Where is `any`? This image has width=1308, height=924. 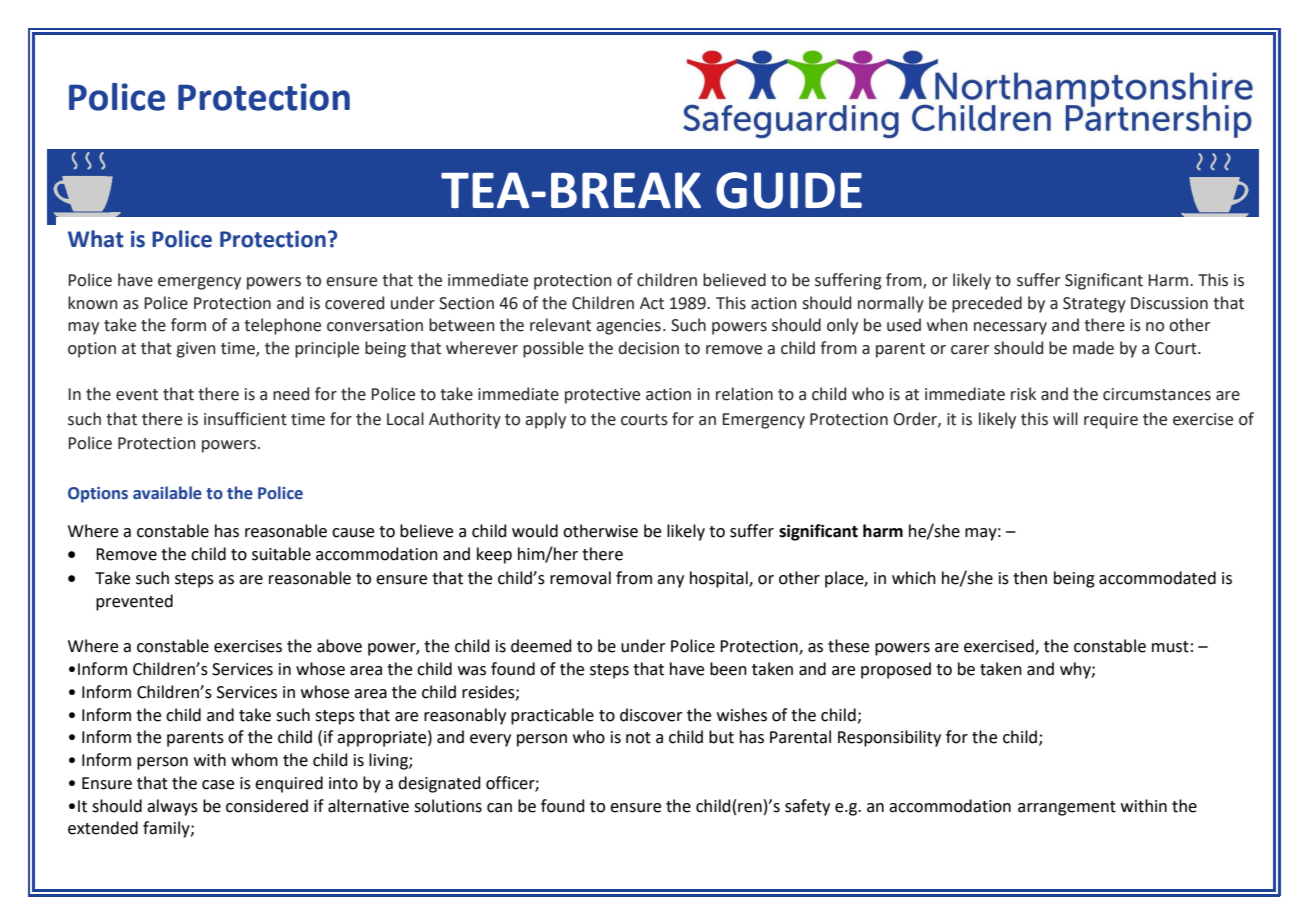
any is located at coordinates (670, 581).
